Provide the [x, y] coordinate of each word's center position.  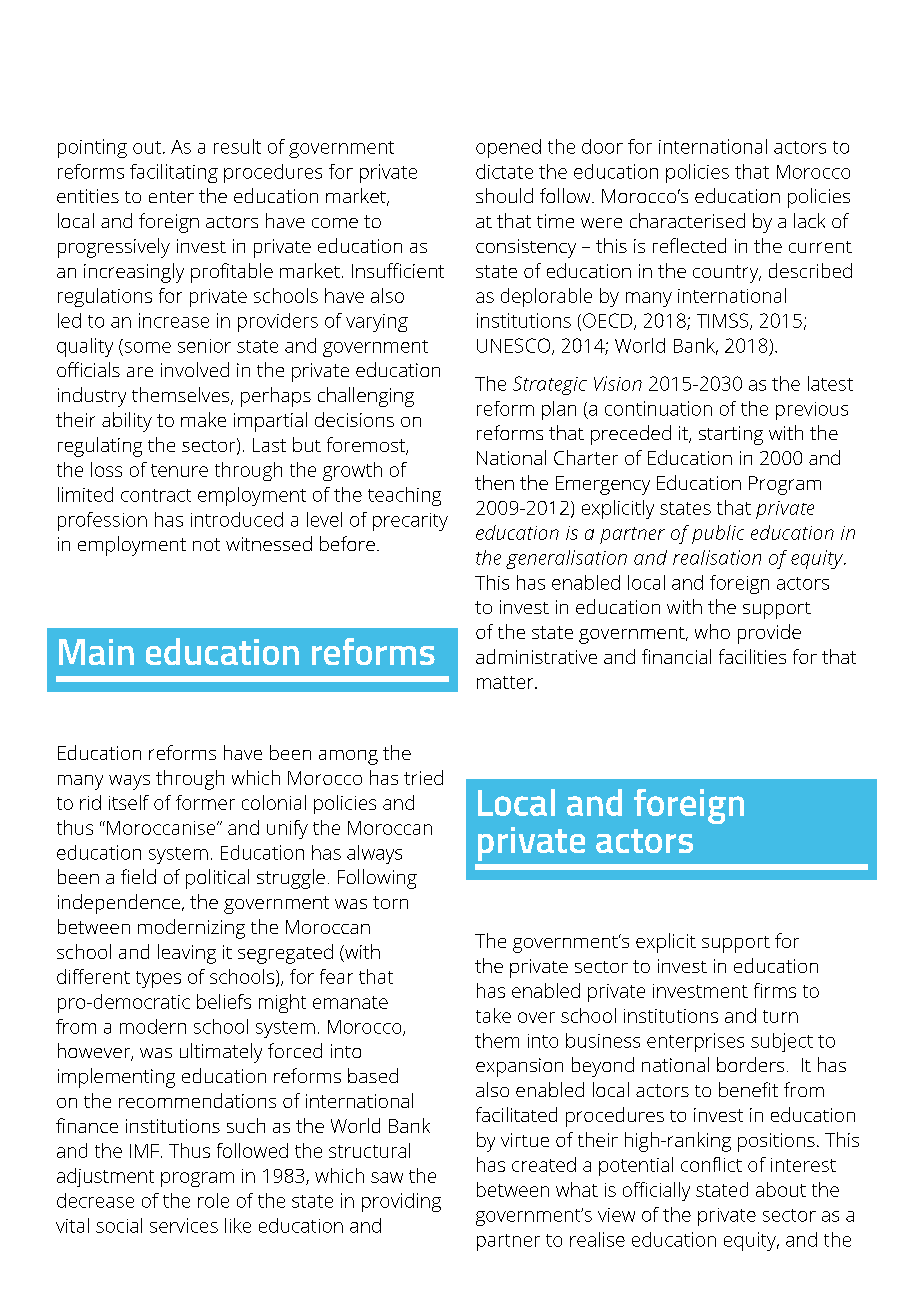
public [718, 534]
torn [390, 902]
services [184, 1225]
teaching [404, 496]
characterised [687, 220]
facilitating [174, 173]
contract [156, 495]
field [138, 876]
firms [775, 990]
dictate [504, 171]
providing [401, 1202]
